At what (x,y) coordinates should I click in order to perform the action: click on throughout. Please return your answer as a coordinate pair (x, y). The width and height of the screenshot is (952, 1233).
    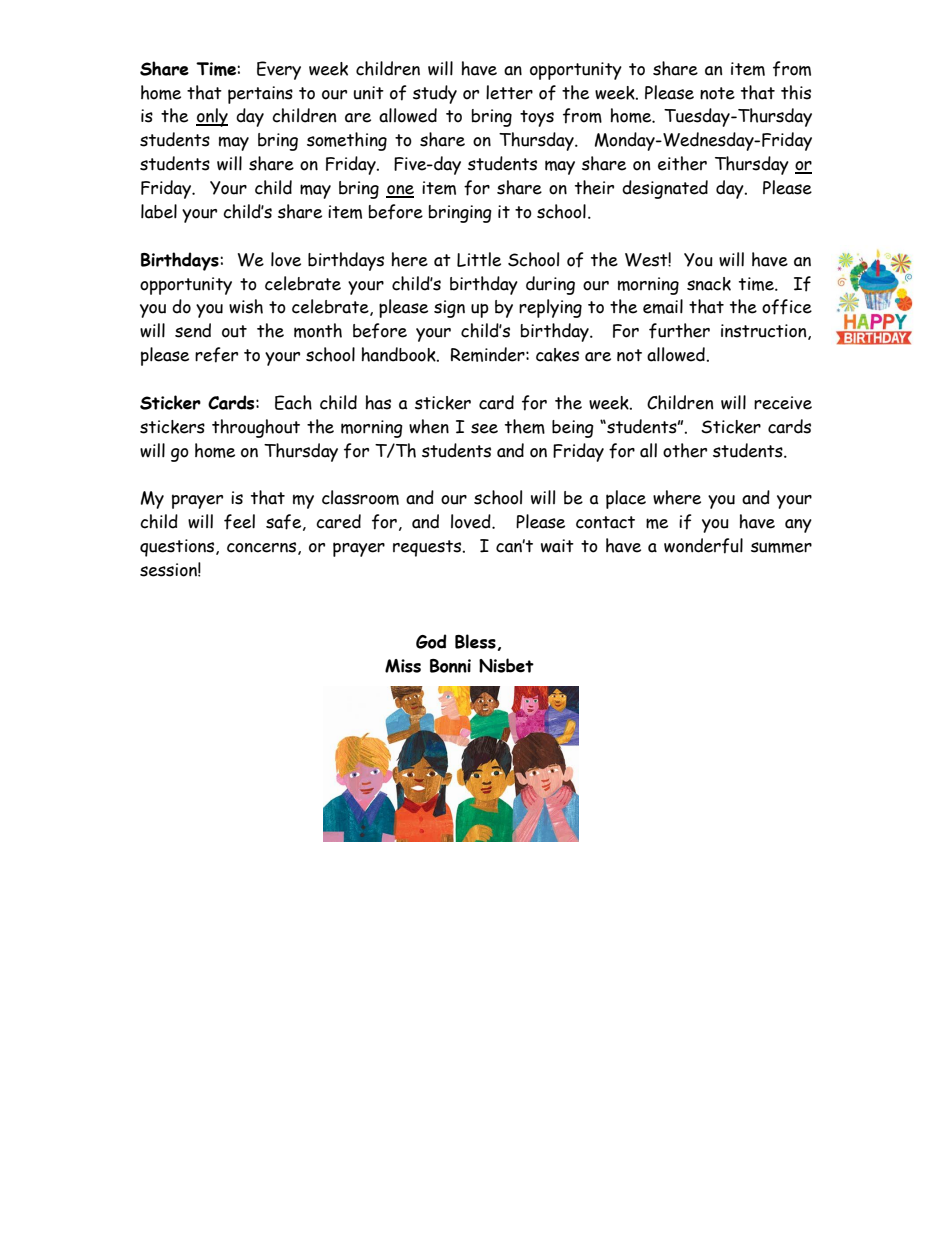
    Looking at the image, I should click on (256, 428).
